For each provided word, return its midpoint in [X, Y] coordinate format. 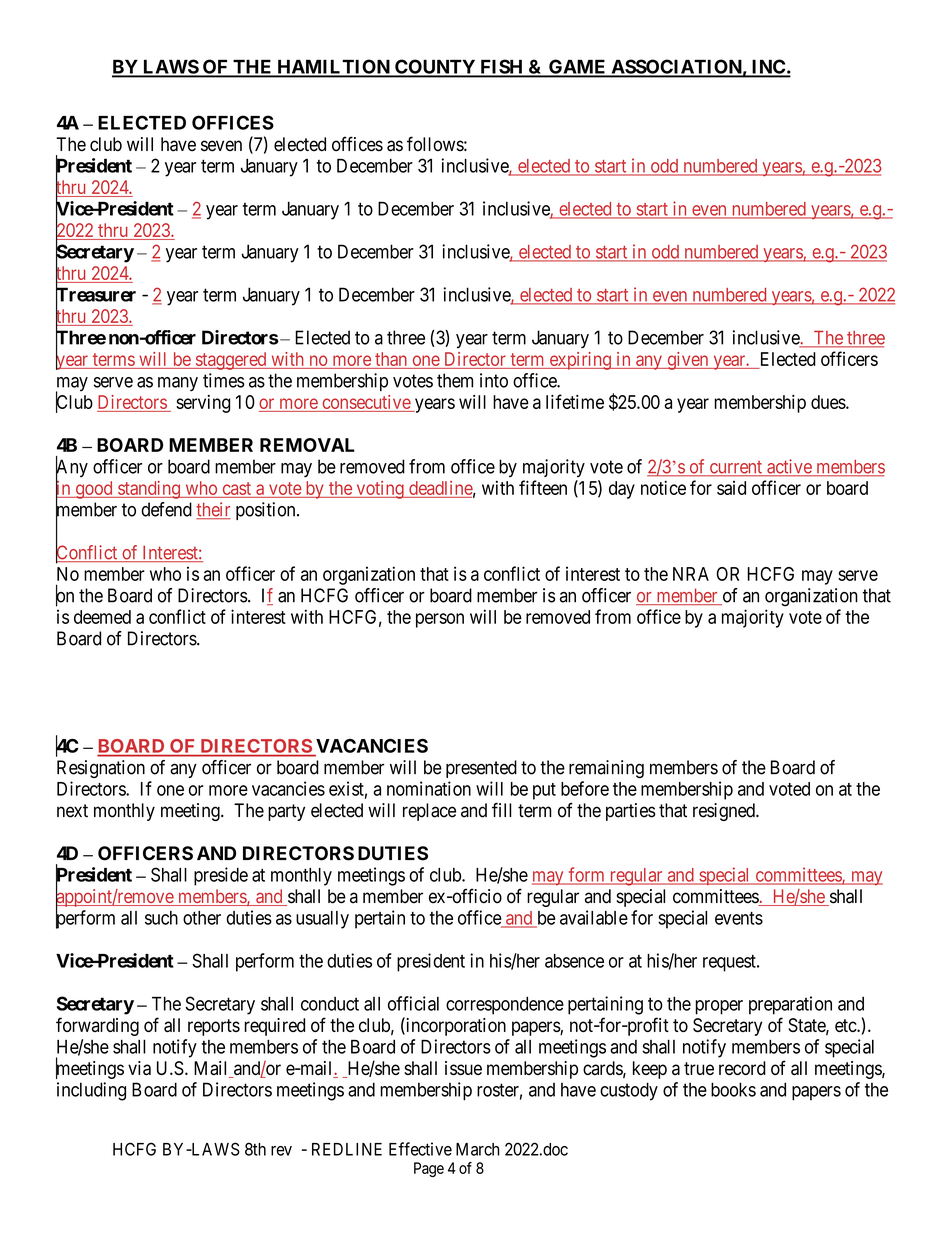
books [733, 1089]
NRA [691, 574]
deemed [102, 617]
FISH [502, 68]
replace [429, 812]
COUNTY [435, 68]
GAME [577, 68]
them [455, 380]
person [440, 620]
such [161, 918]
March [478, 1149]
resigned [725, 812]
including [91, 1091]
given [688, 361]
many [178, 384]
